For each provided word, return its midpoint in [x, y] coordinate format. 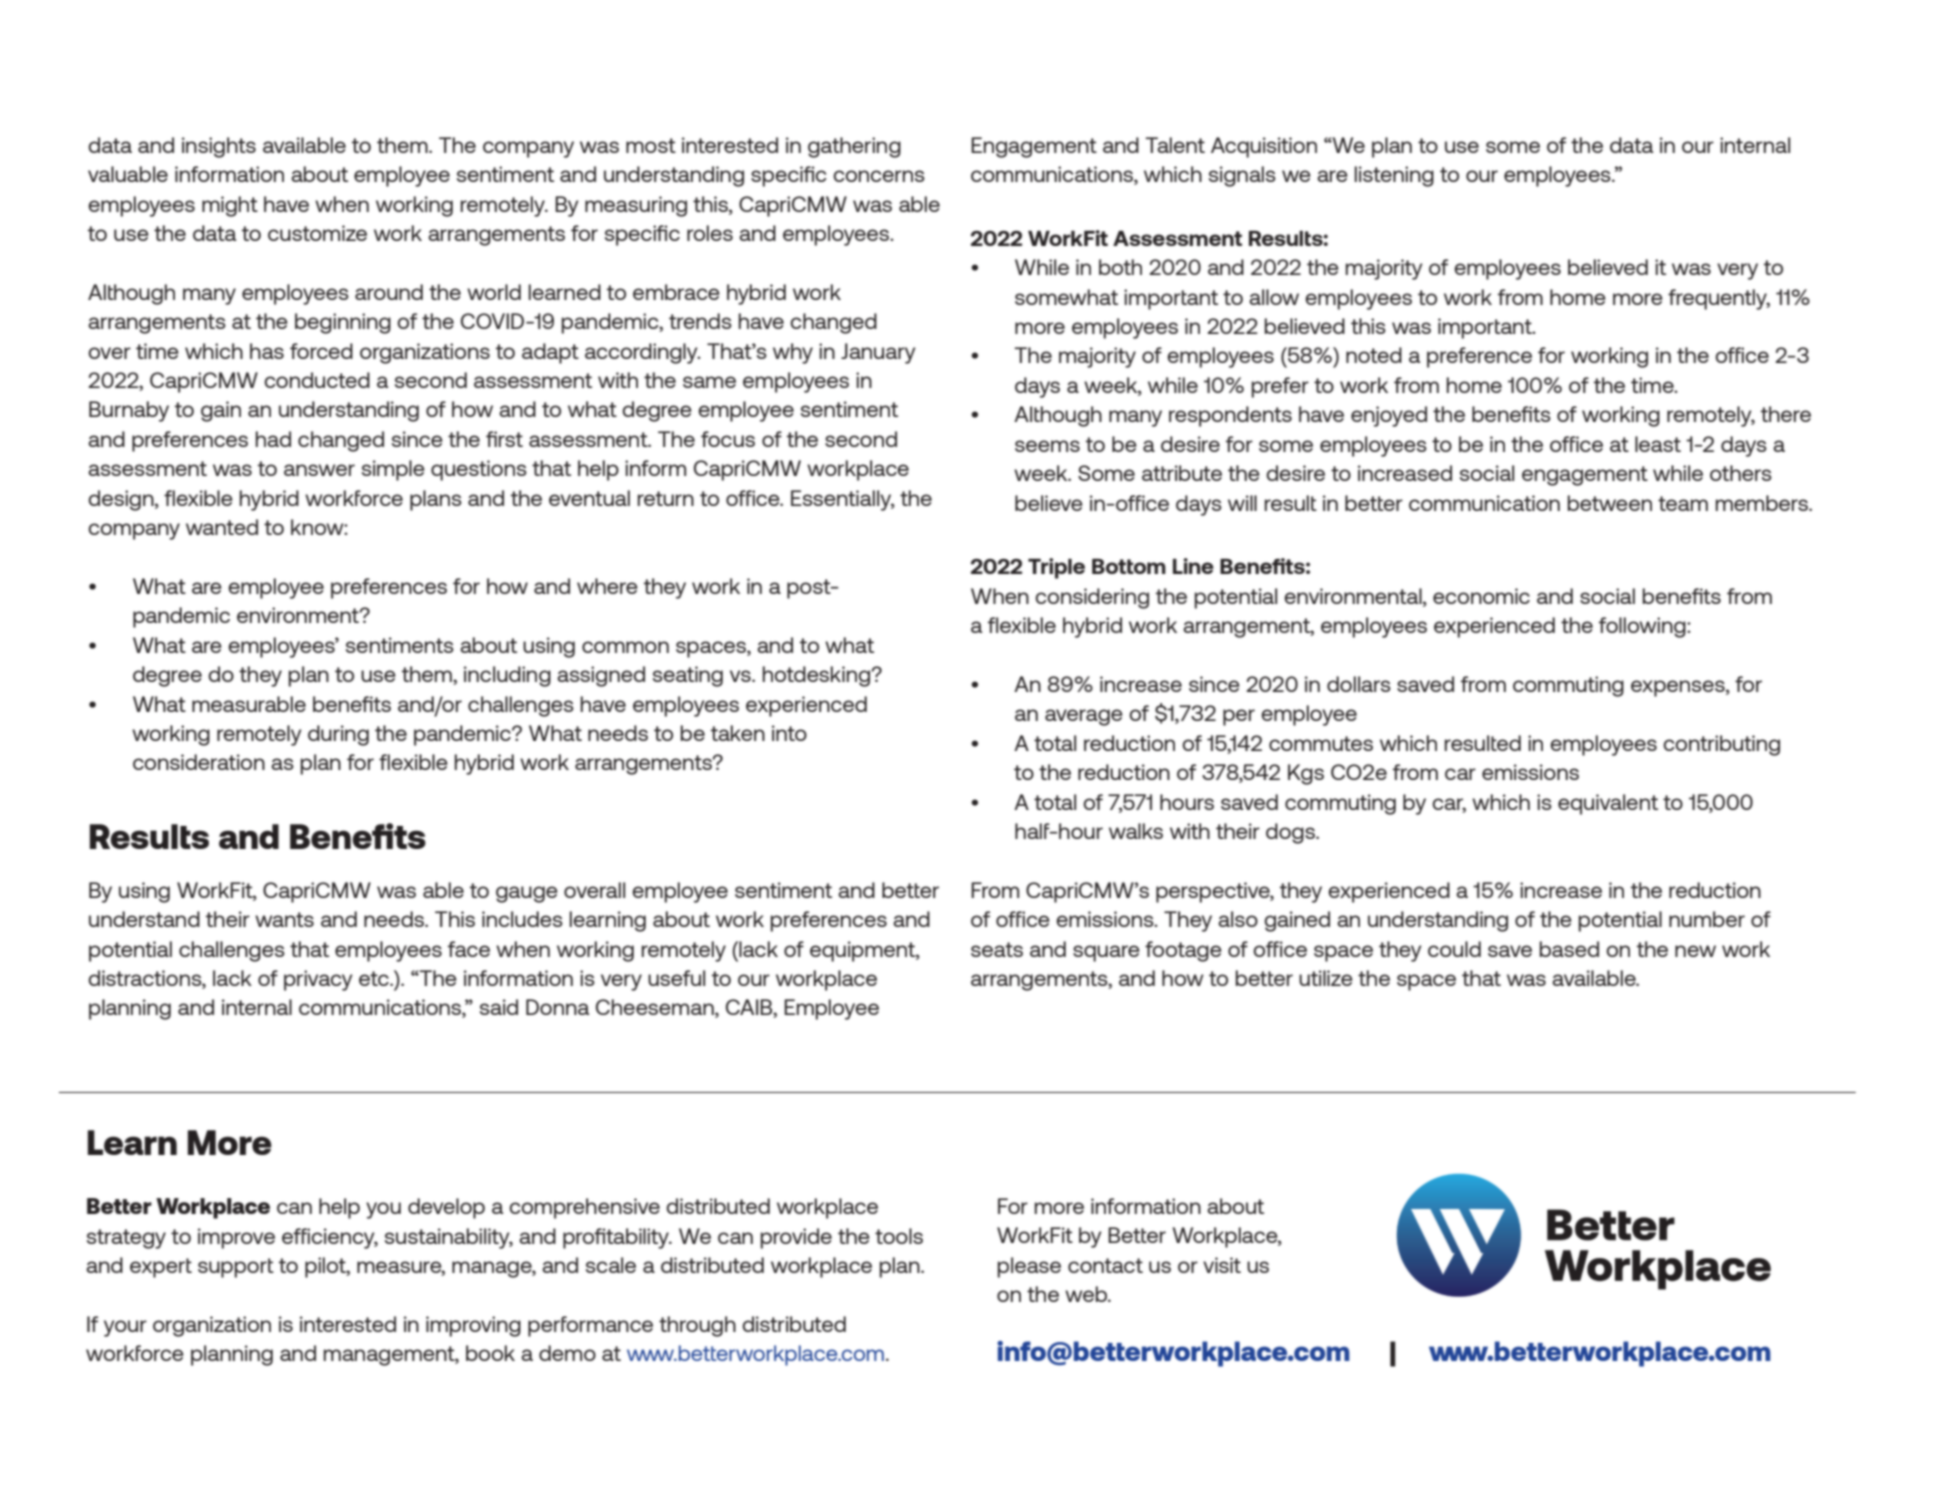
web [1087, 1294]
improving [473, 1326]
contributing [1721, 745]
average [1084, 717]
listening [1394, 176]
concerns [879, 176]
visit [1222, 1265]
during [338, 735]
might [230, 206]
